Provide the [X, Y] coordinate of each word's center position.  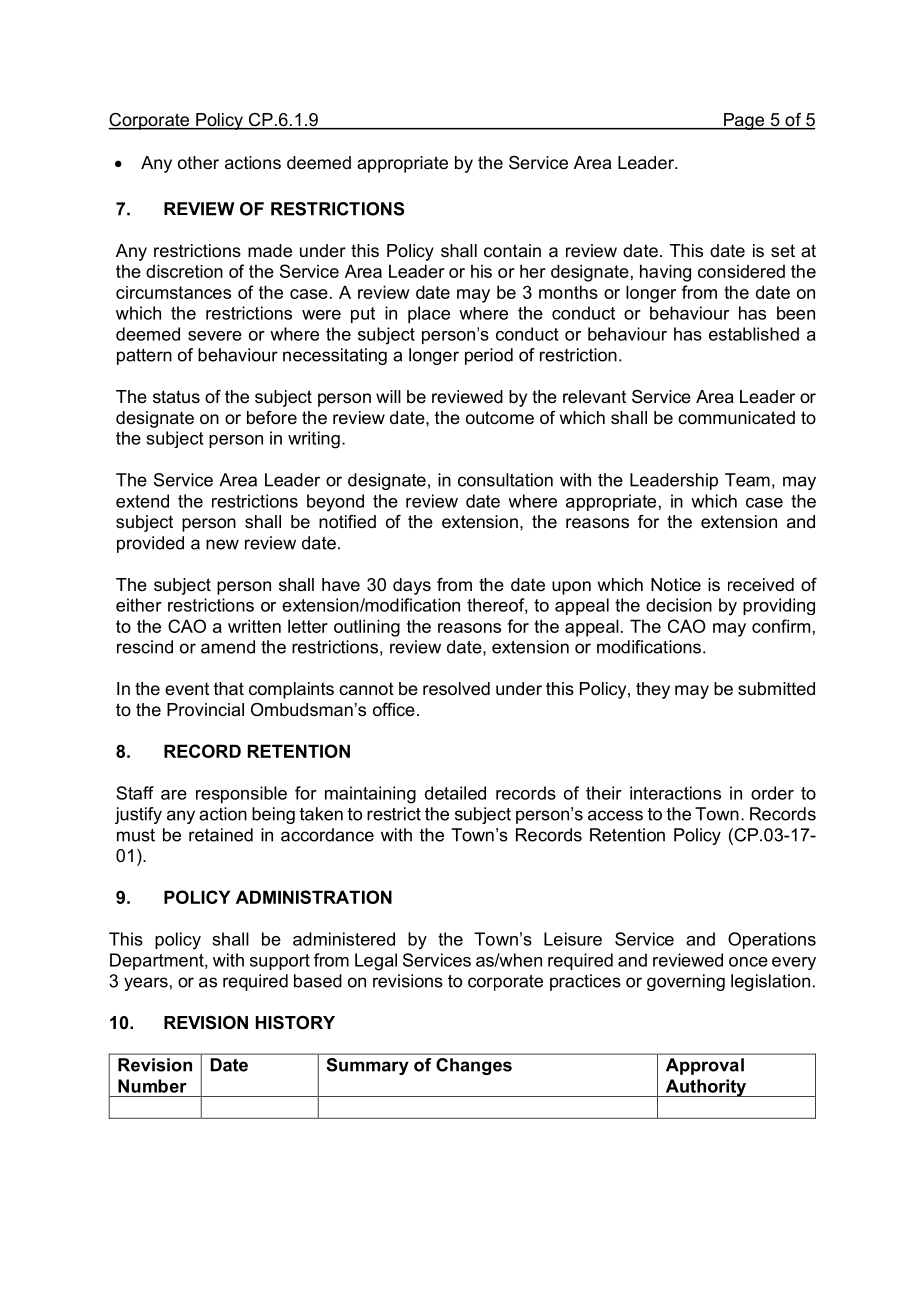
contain [512, 250]
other [198, 162]
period [489, 356]
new [222, 544]
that [229, 689]
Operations [772, 940]
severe [215, 336]
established [754, 334]
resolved [456, 689]
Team [747, 480]
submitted [776, 689]
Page [744, 121]
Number [152, 1086]
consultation [505, 480]
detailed [455, 793]
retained [221, 835]
